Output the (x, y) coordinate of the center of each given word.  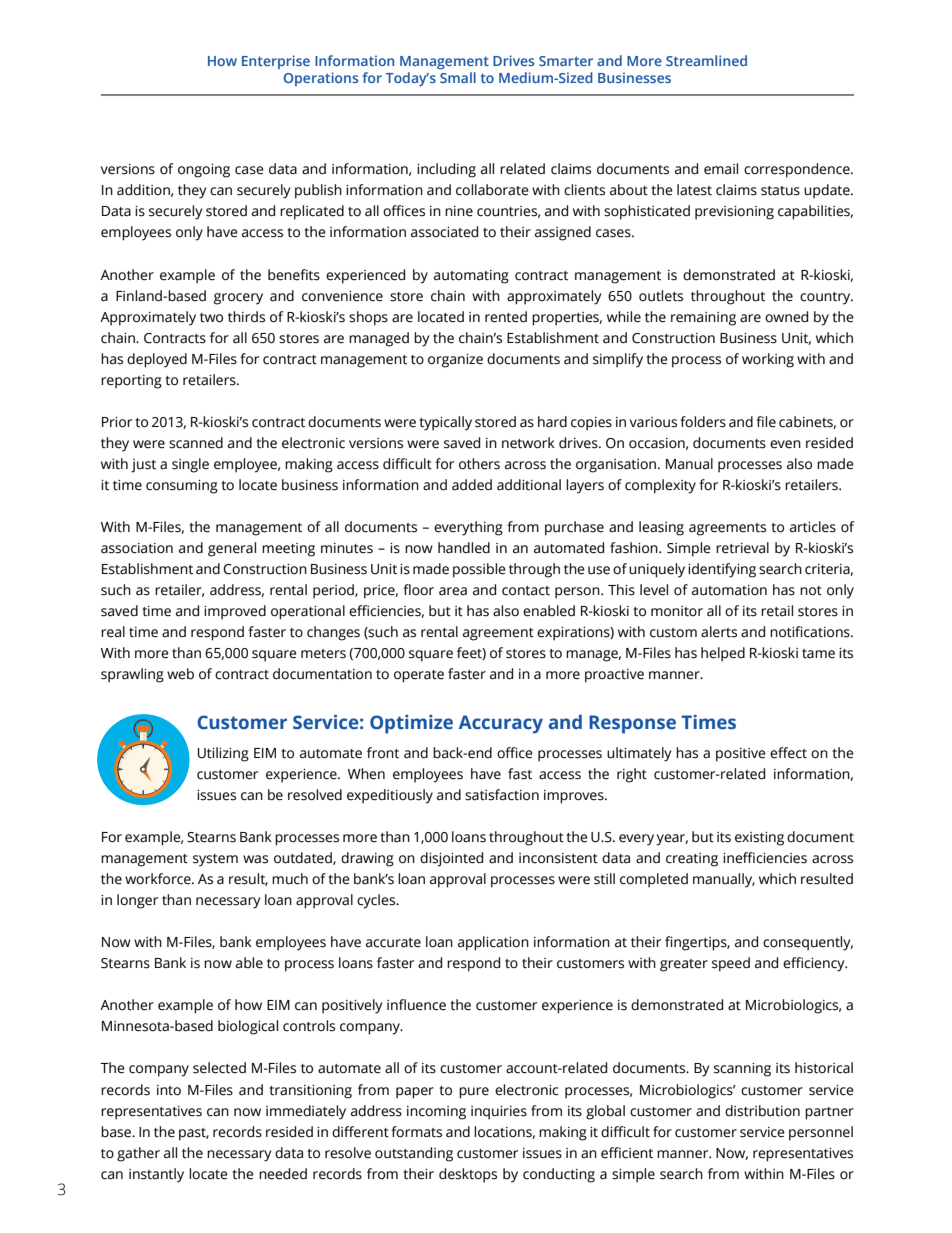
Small (458, 77)
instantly (156, 1175)
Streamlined (706, 60)
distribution (762, 1111)
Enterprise (276, 62)
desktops (468, 1175)
